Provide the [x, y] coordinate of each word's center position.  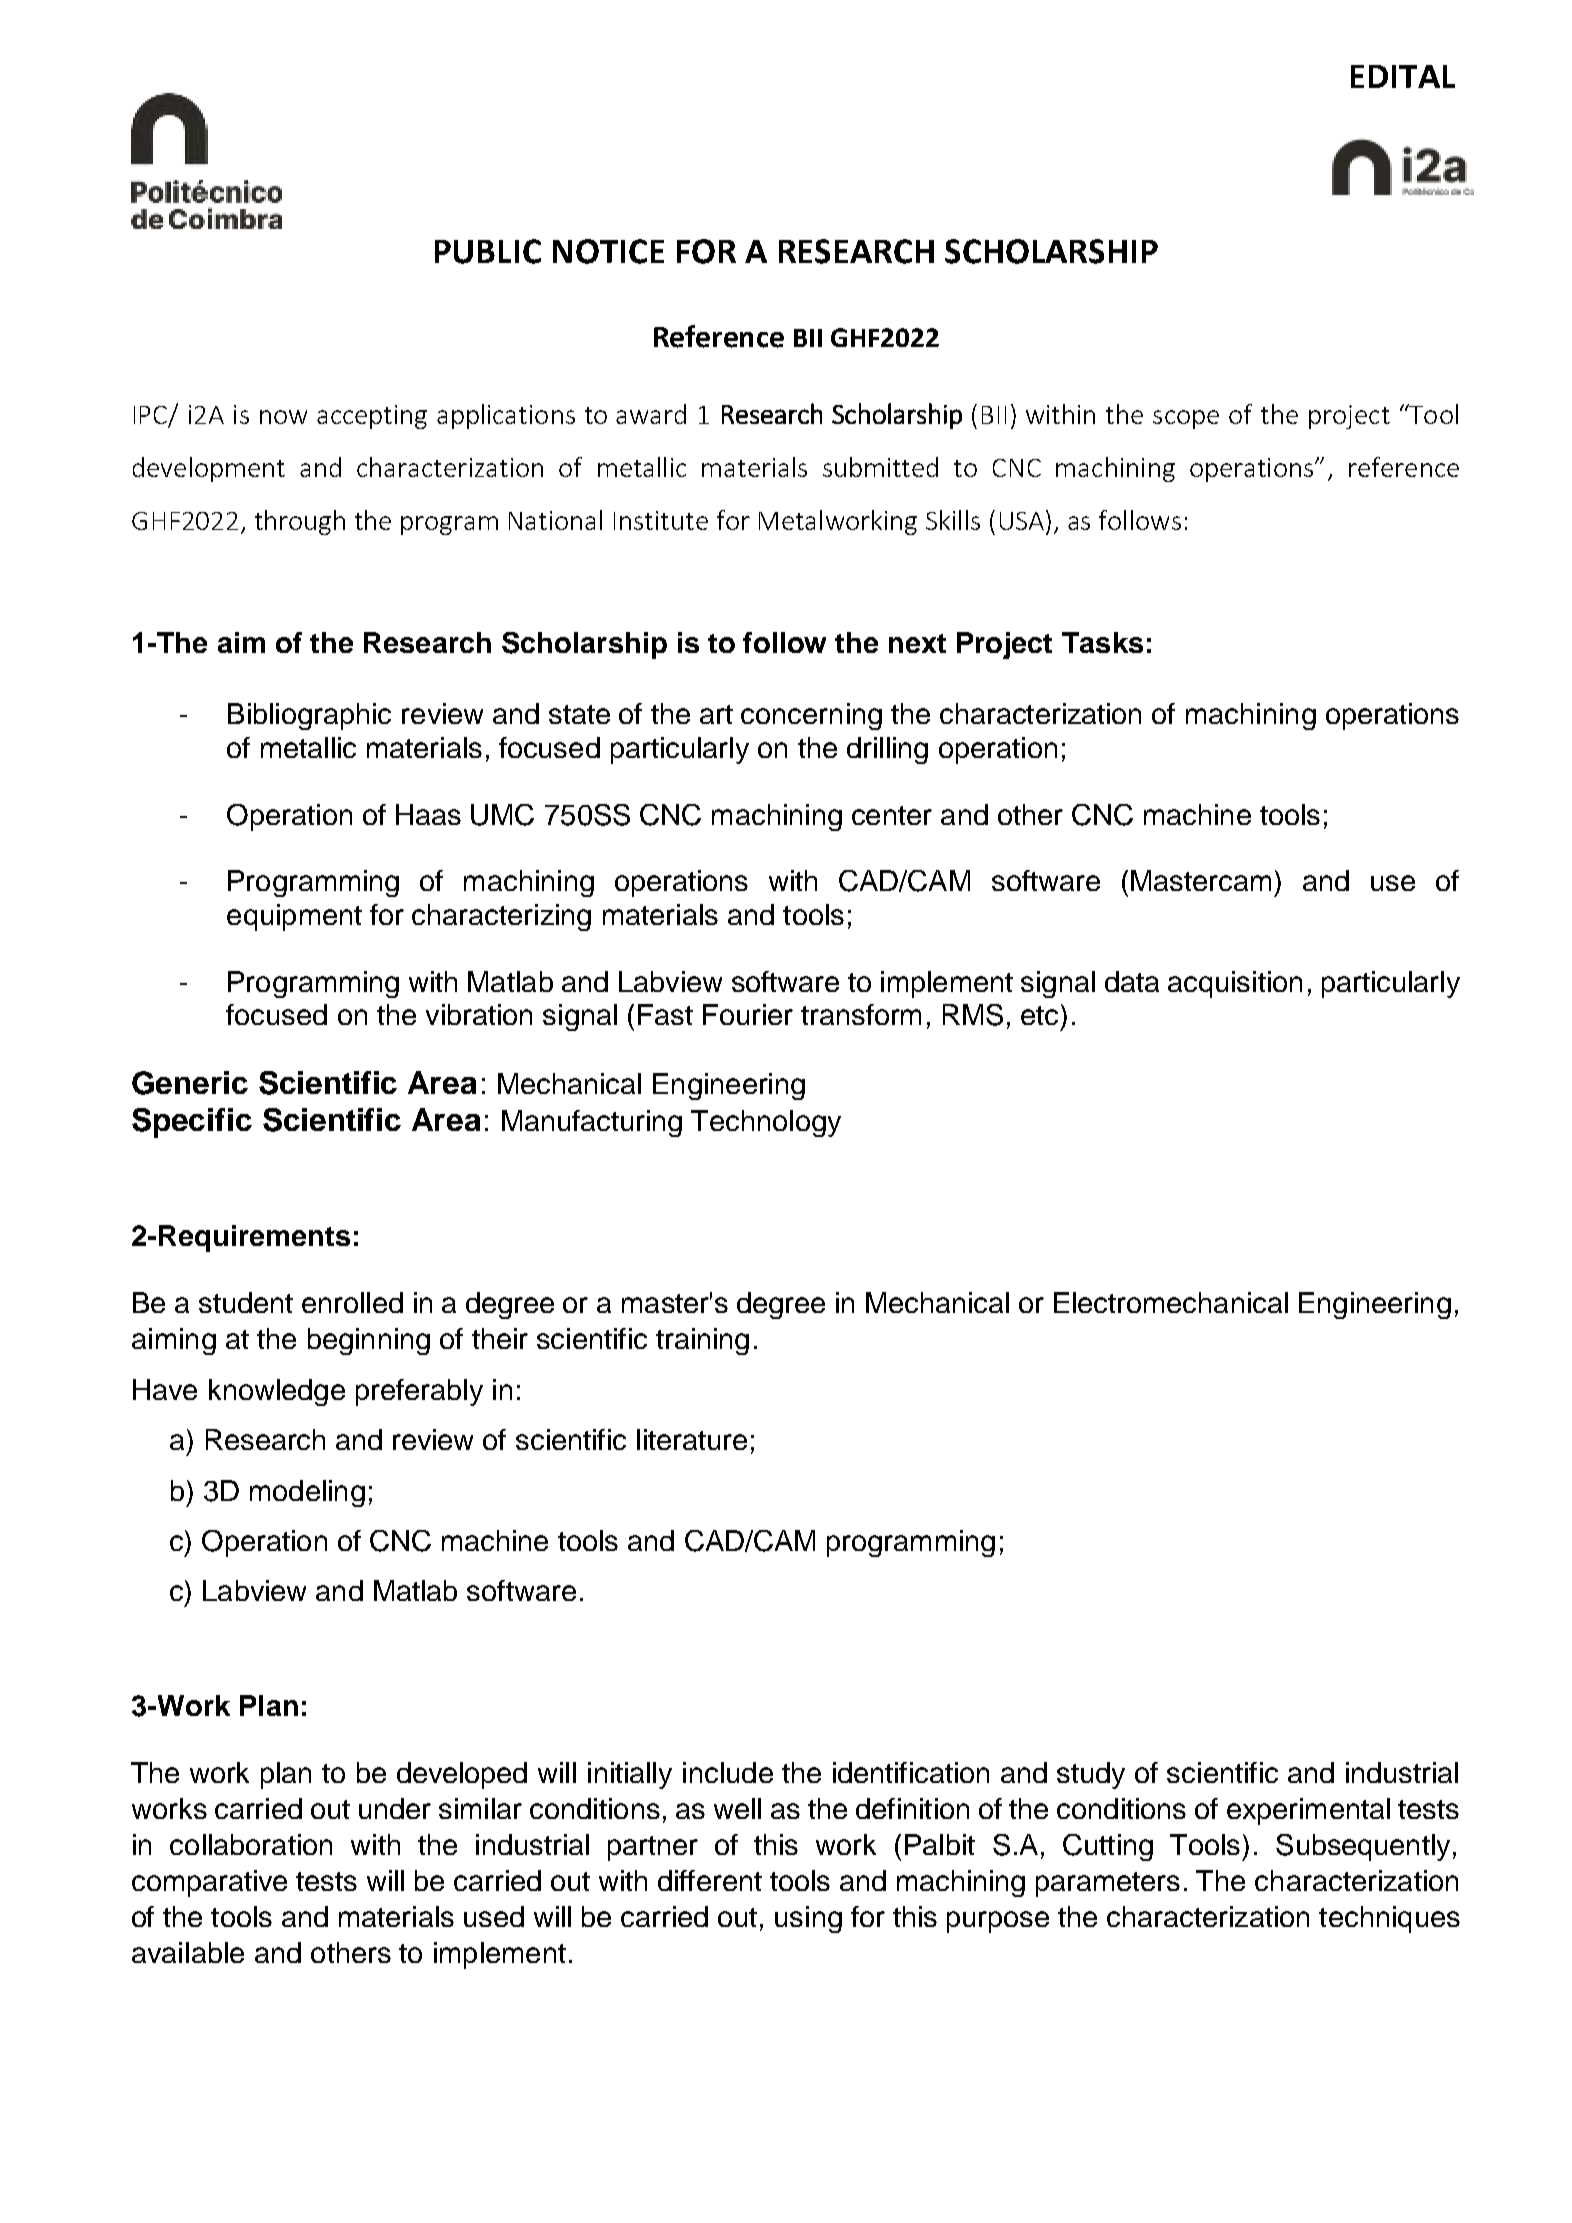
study [1091, 1775]
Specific [192, 1123]
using [808, 1919]
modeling [307, 1493]
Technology [766, 1123]
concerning [811, 716]
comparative [209, 1883]
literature [692, 1439]
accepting [372, 417]
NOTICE [608, 251]
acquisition [1235, 984]
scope [1186, 419]
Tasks [1102, 642]
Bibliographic [309, 716]
